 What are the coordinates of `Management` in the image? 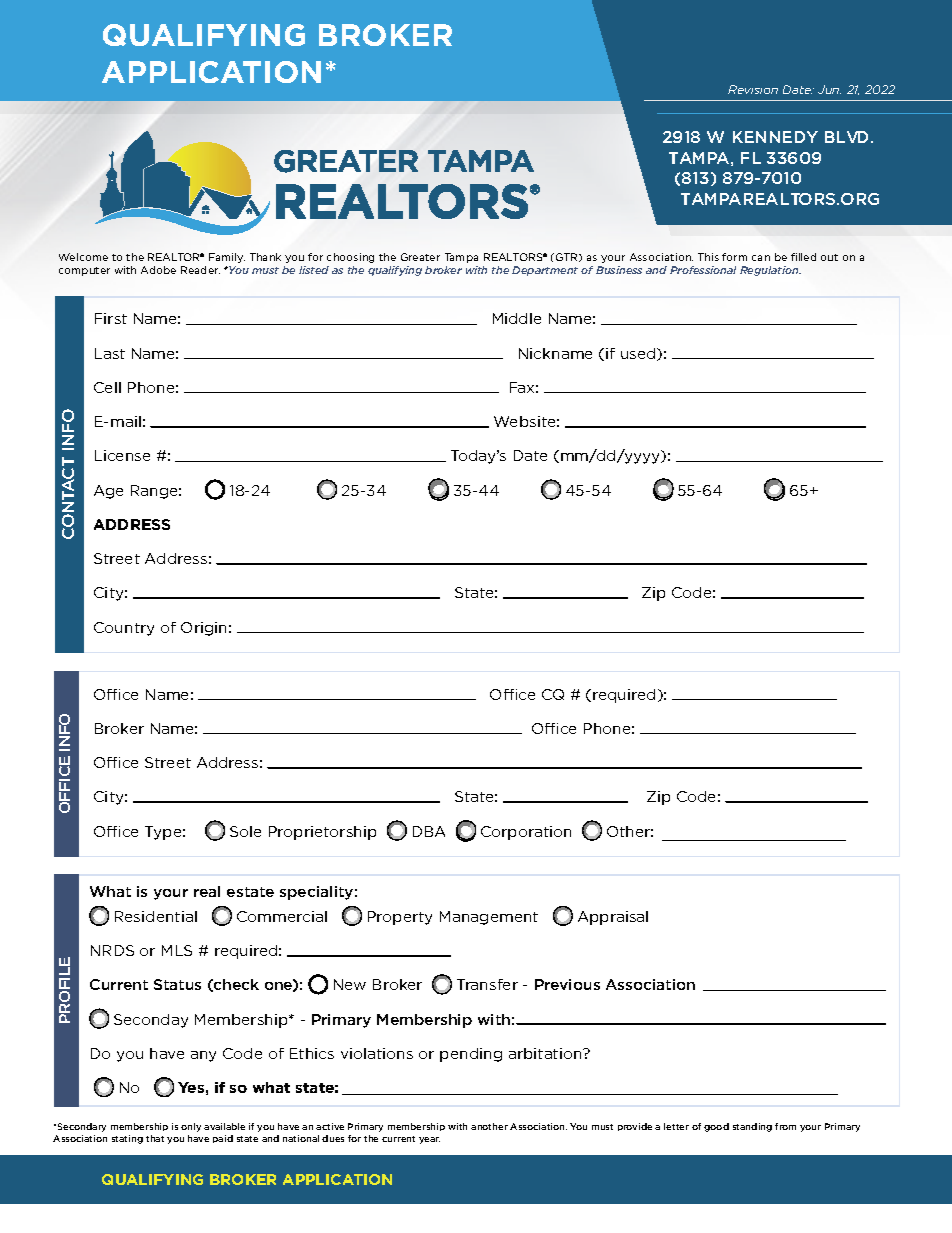 It's located at (489, 918).
